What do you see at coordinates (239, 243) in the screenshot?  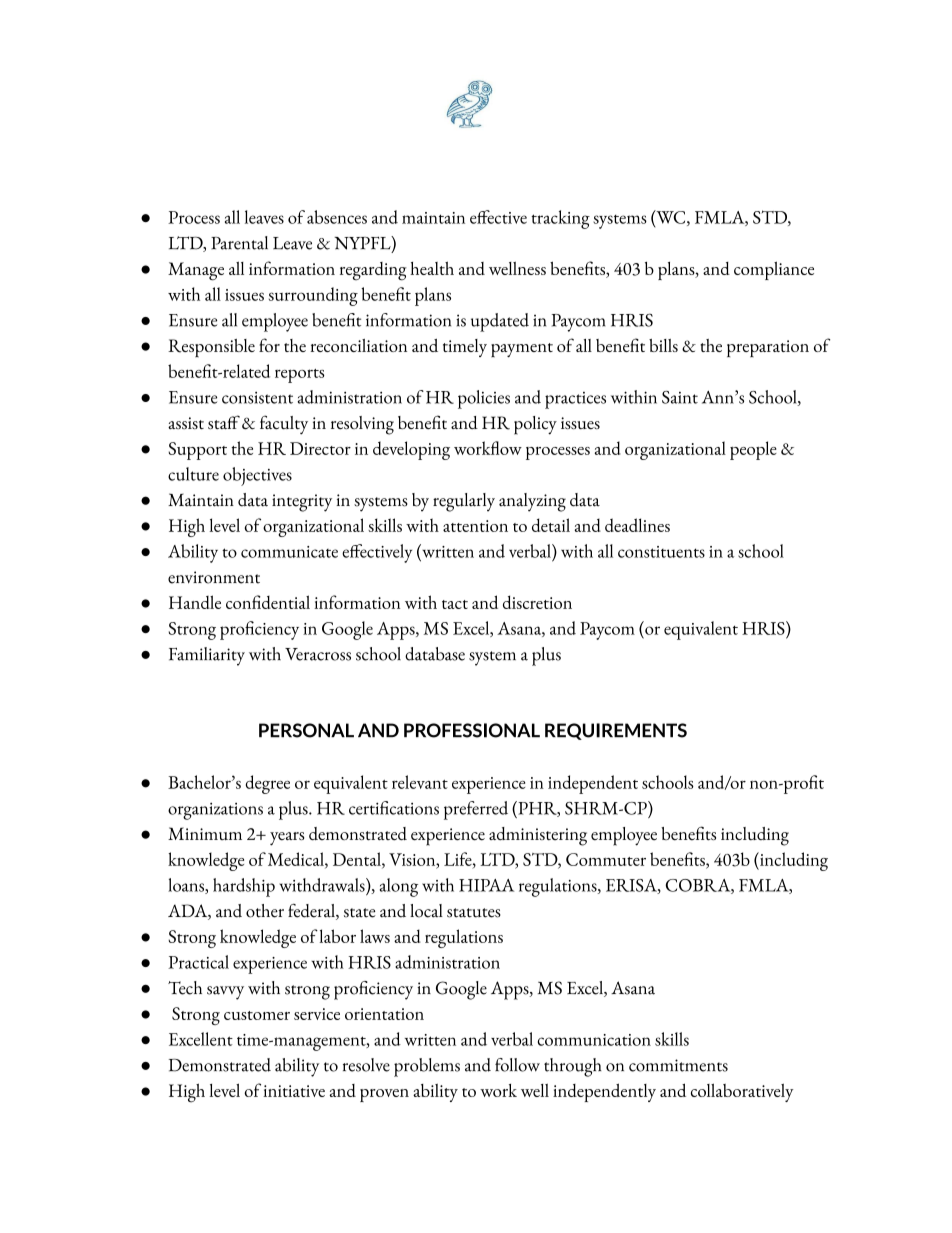 I see `Parental` at bounding box center [239, 243].
